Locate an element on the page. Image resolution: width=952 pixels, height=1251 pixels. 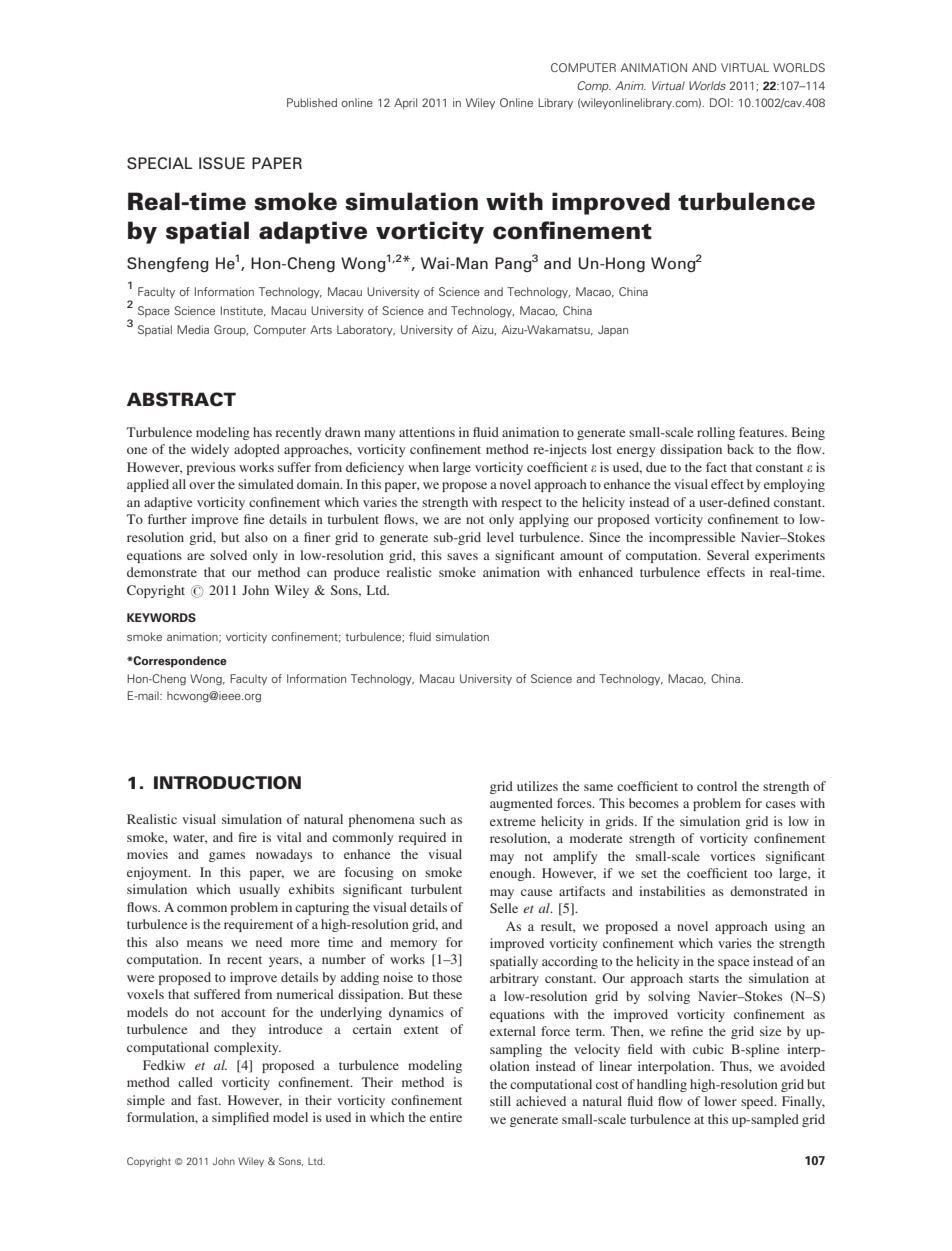
April is located at coordinates (405, 103).
